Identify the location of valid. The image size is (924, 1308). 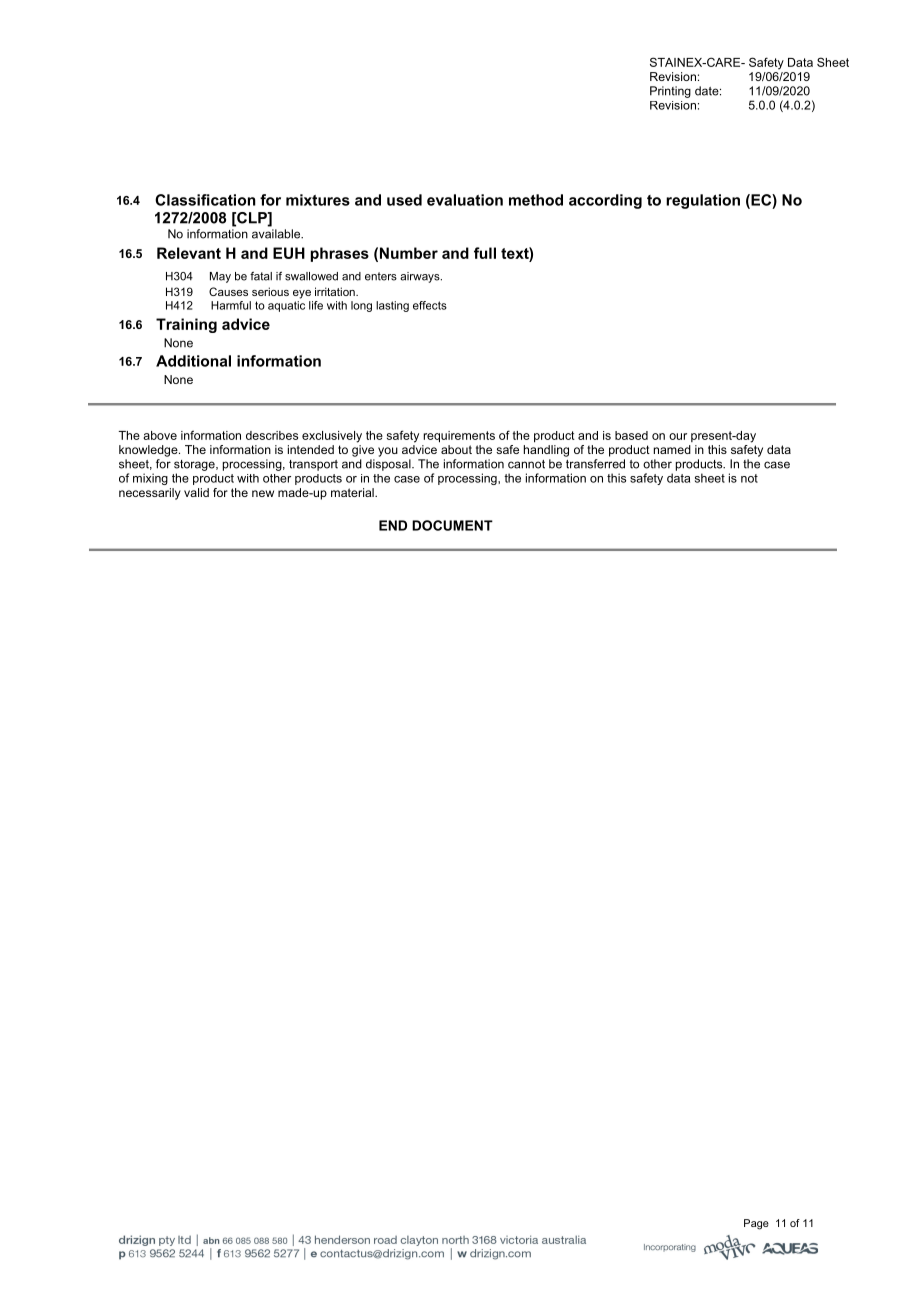
(196, 492).
